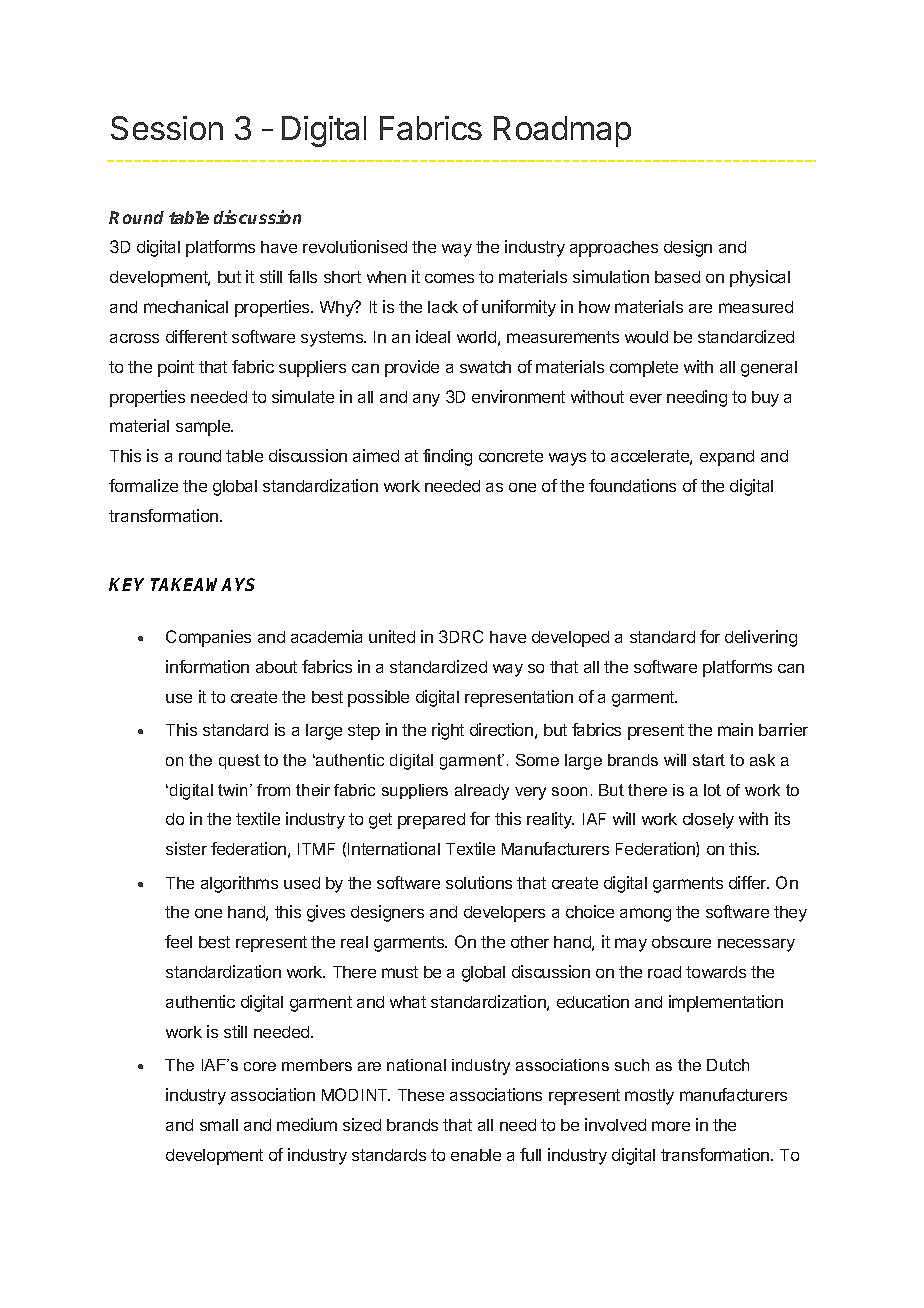 Image resolution: width=924 pixels, height=1308 pixels. Describe the element at coordinates (482, 792) in the image. I see `already` at that location.
